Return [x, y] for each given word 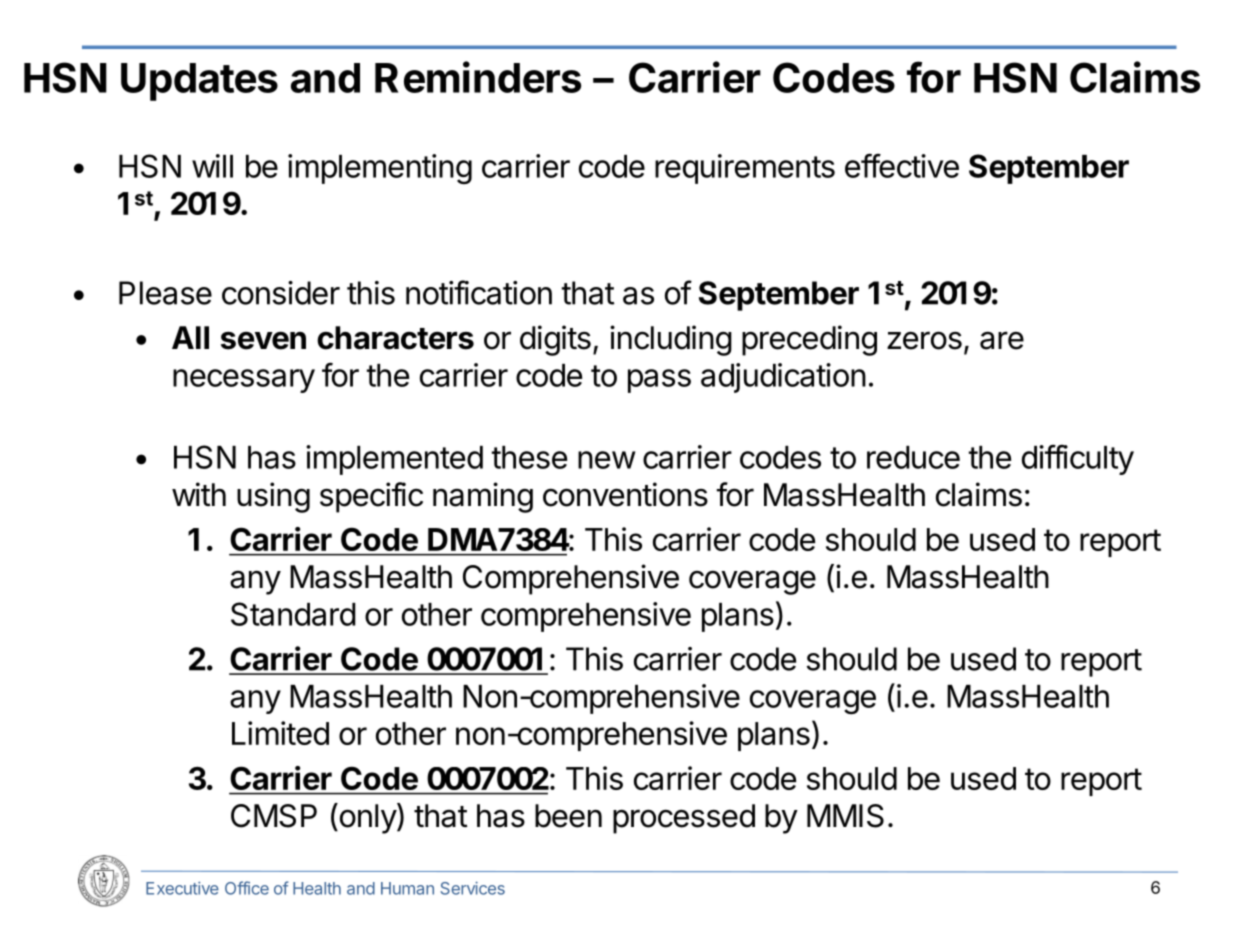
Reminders [478, 77]
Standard [293, 614]
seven [263, 340]
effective [902, 165]
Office [247, 888]
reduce [913, 457]
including [671, 340]
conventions [625, 494]
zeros [924, 340]
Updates [199, 82]
